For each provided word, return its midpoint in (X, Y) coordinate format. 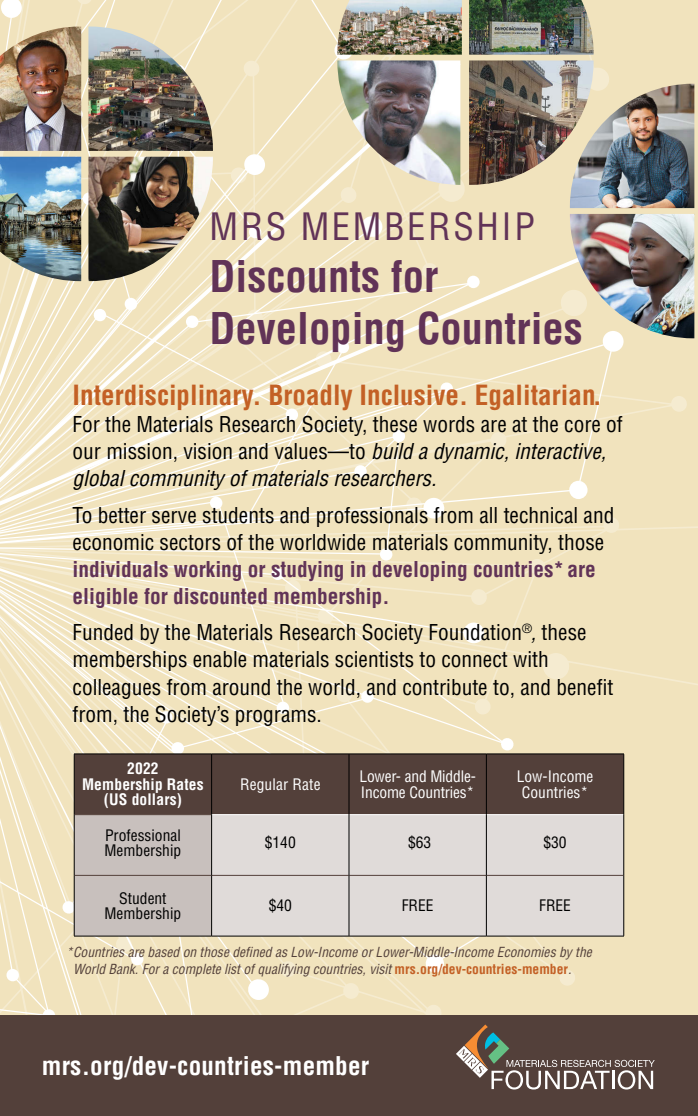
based (164, 952)
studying (307, 571)
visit (381, 969)
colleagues (117, 689)
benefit (585, 687)
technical (540, 515)
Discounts (295, 276)
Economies (527, 952)
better (122, 515)
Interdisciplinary (165, 397)
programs (276, 718)
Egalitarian (536, 397)
